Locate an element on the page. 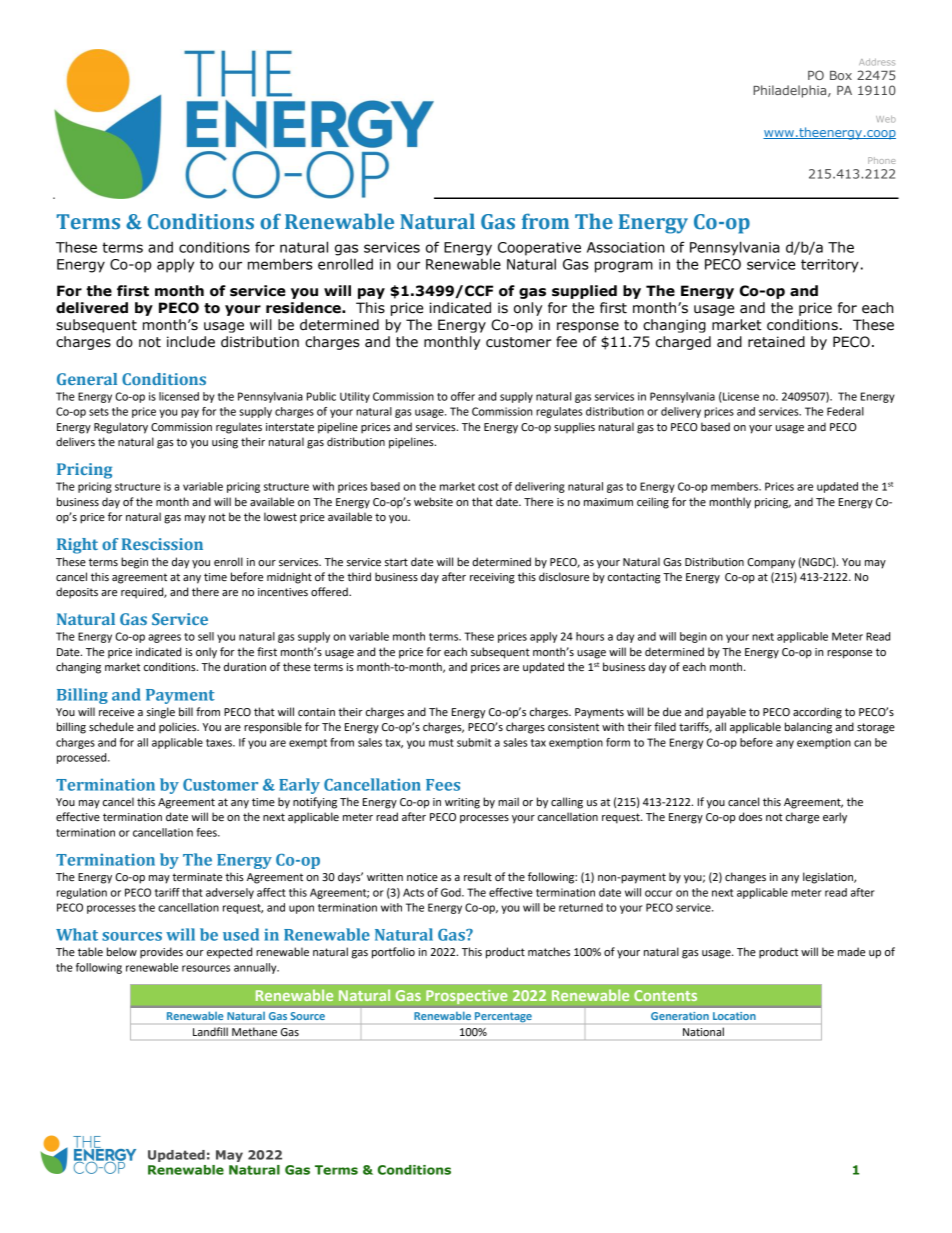 The width and height of the page is (952, 1233). include is located at coordinates (191, 342).
